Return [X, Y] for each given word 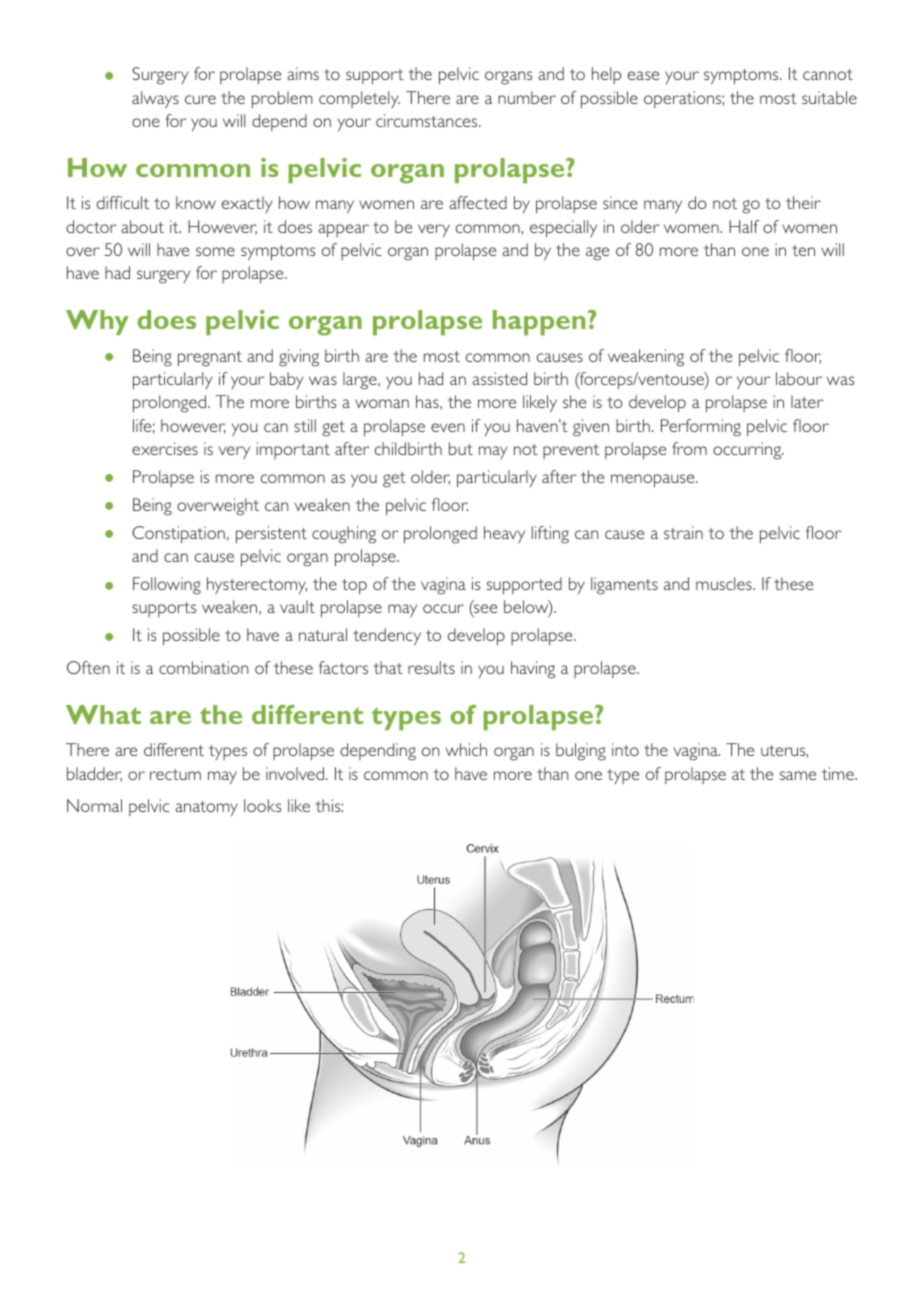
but [461, 448]
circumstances [428, 120]
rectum [175, 774]
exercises [165, 448]
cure [200, 99]
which [466, 749]
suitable [829, 97]
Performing [701, 428]
